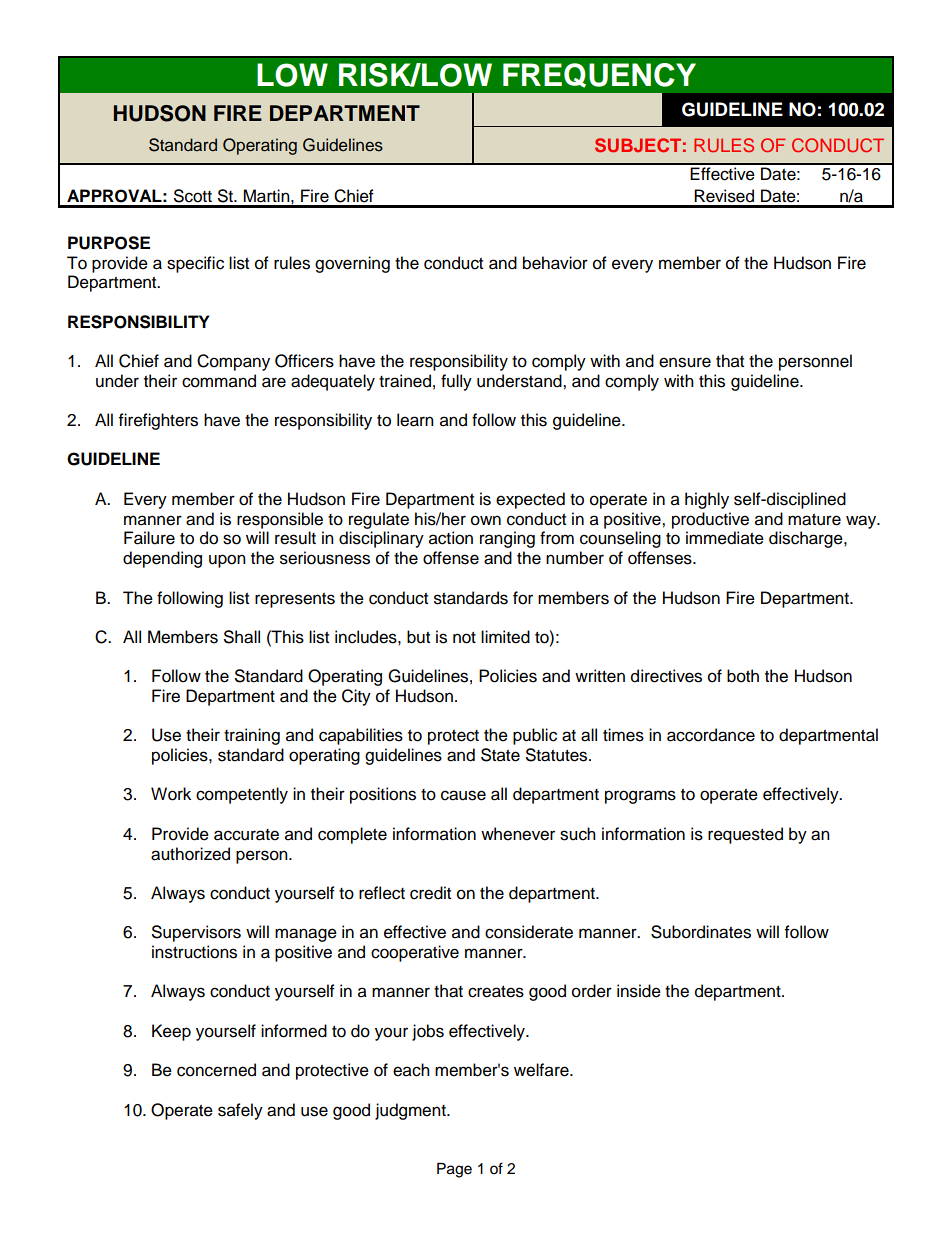 This screenshot has width=952, height=1233. I want to click on requested, so click(745, 835).
